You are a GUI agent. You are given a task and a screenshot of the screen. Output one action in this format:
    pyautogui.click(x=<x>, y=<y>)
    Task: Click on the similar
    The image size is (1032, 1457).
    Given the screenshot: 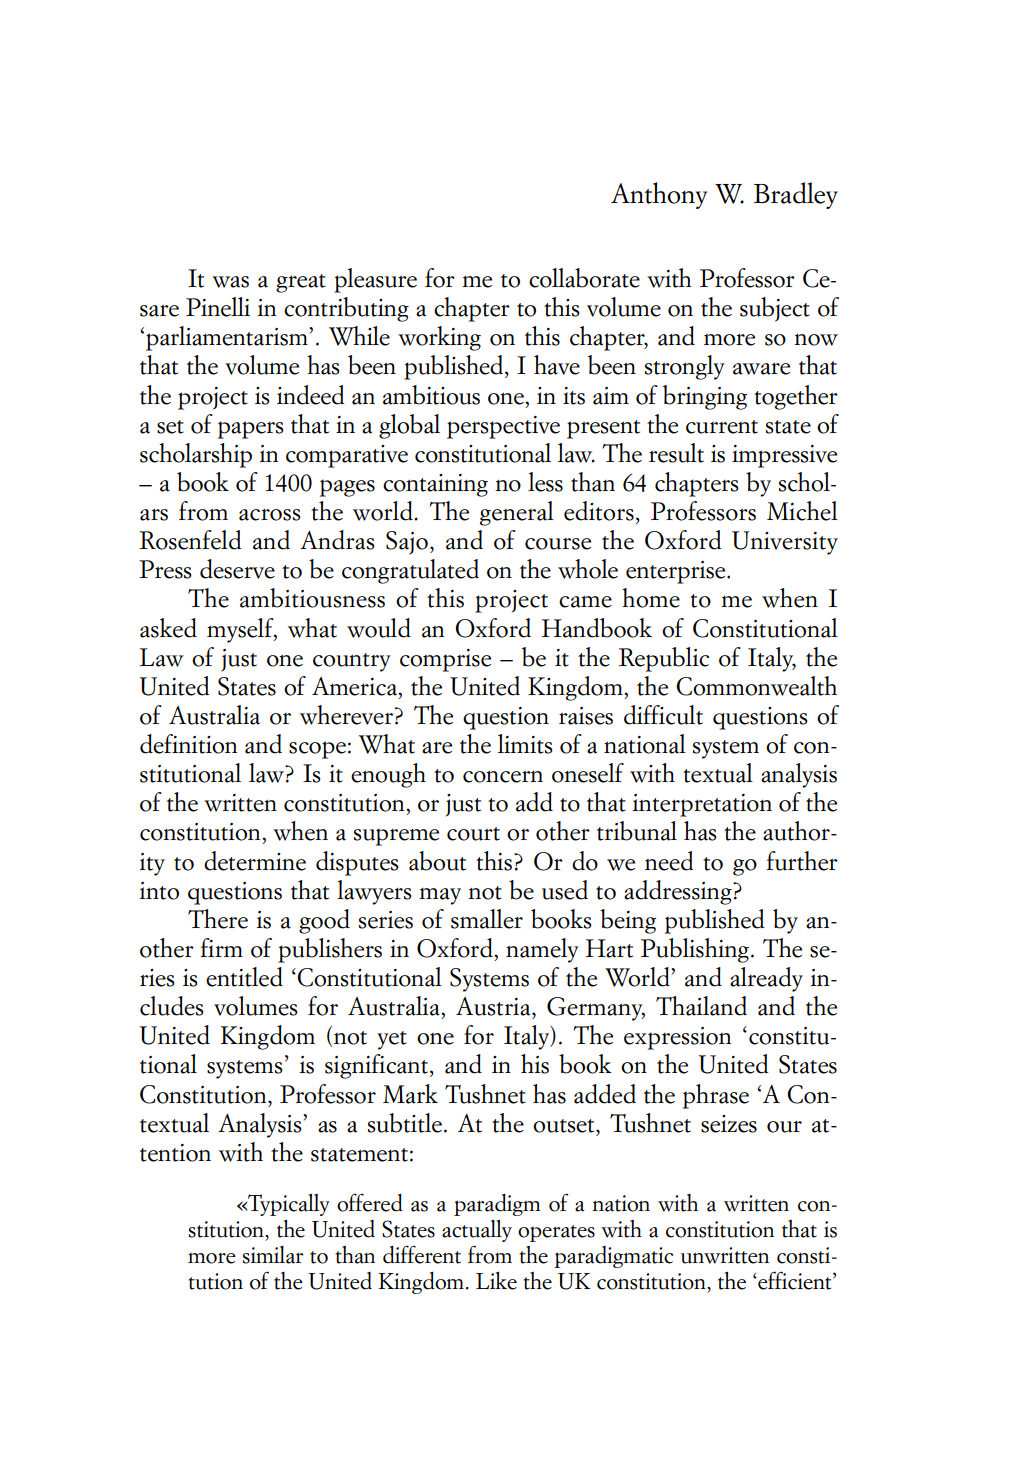 What is the action you would take?
    pyautogui.click(x=273, y=1255)
